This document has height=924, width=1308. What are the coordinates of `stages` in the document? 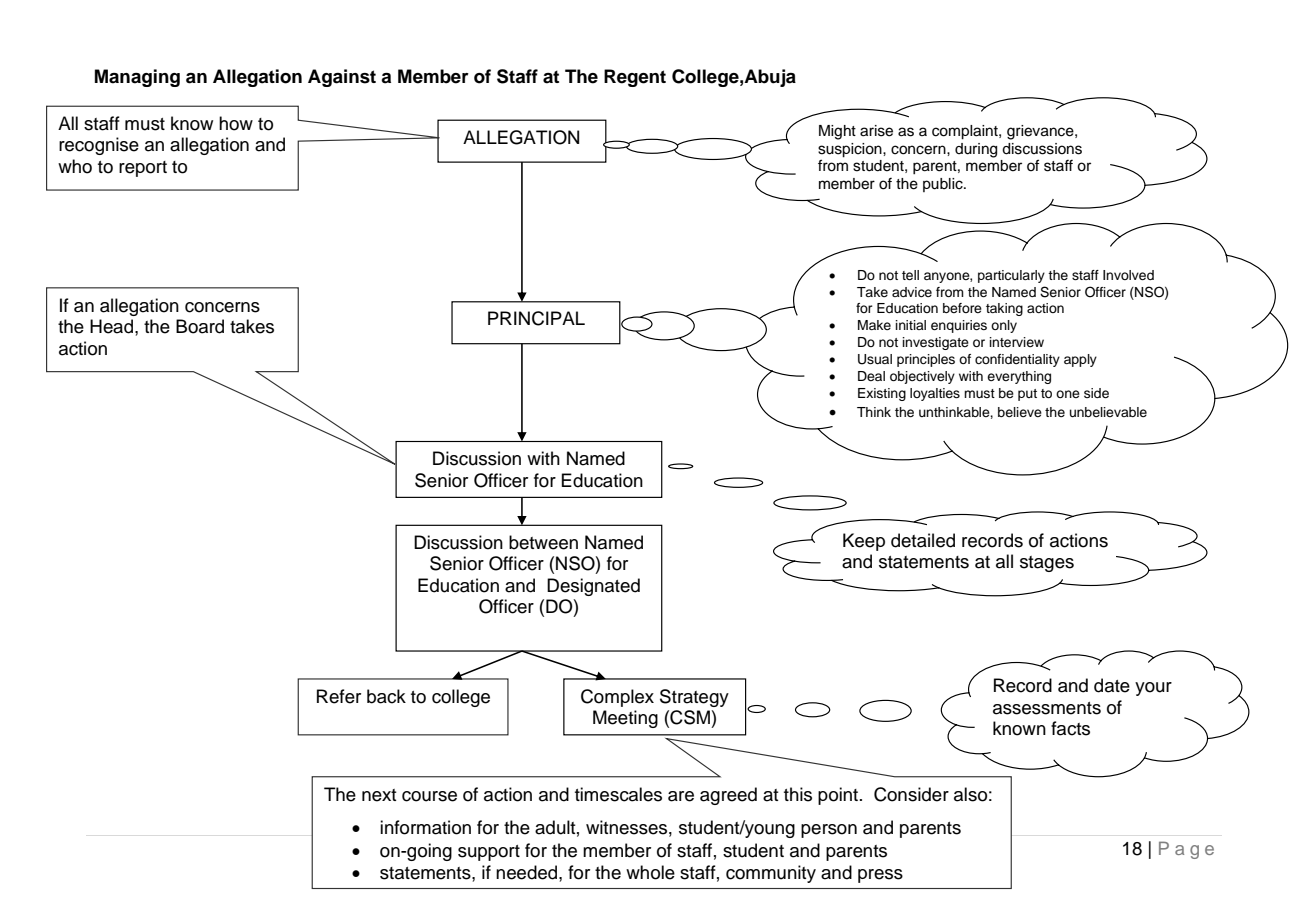 It's located at (1047, 564).
